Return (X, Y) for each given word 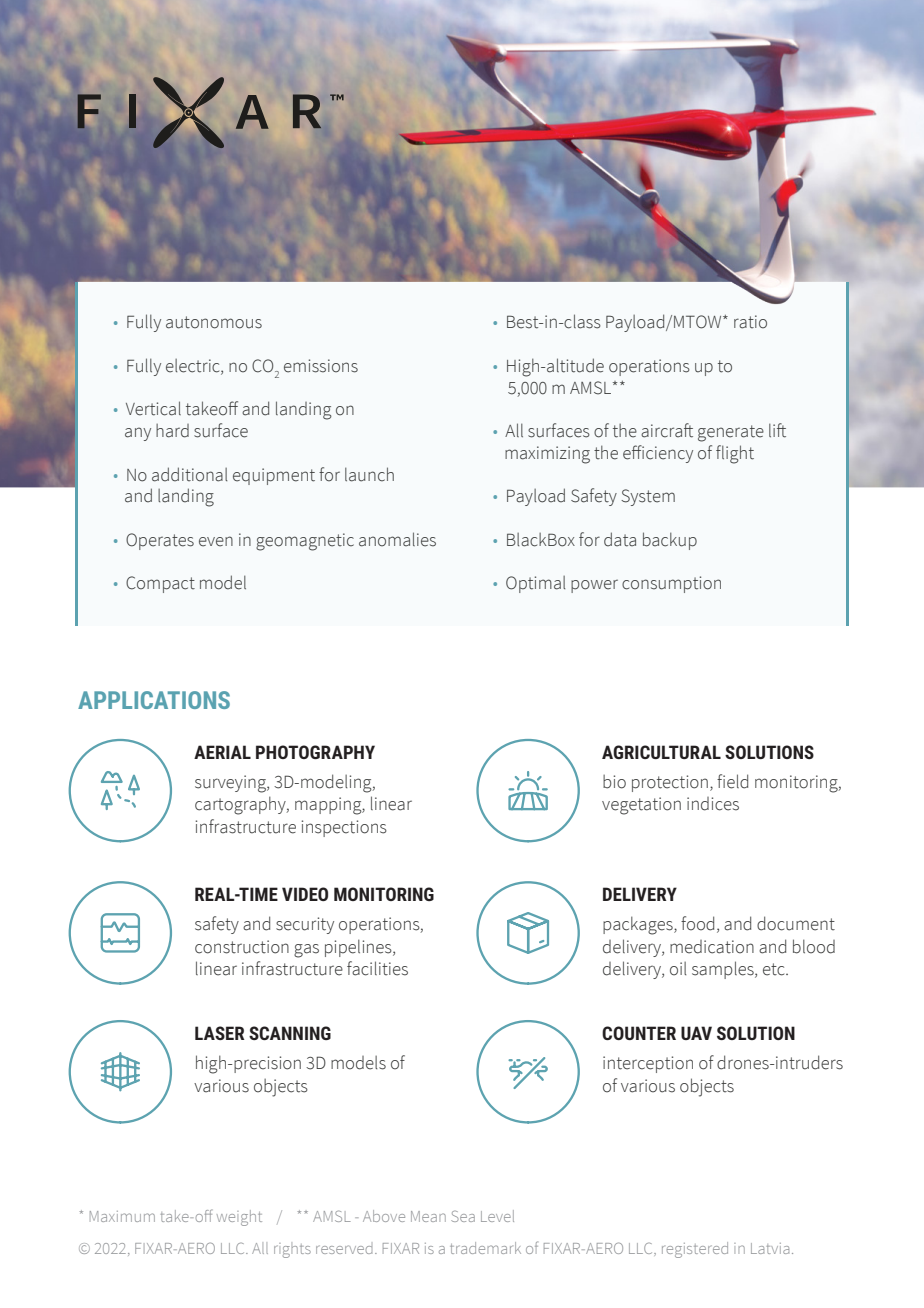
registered (695, 1250)
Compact (160, 584)
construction (242, 947)
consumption (671, 584)
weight (239, 1218)
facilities (377, 968)
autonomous (214, 322)
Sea (463, 1216)
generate (731, 433)
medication (712, 947)
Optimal (535, 584)
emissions (321, 366)
